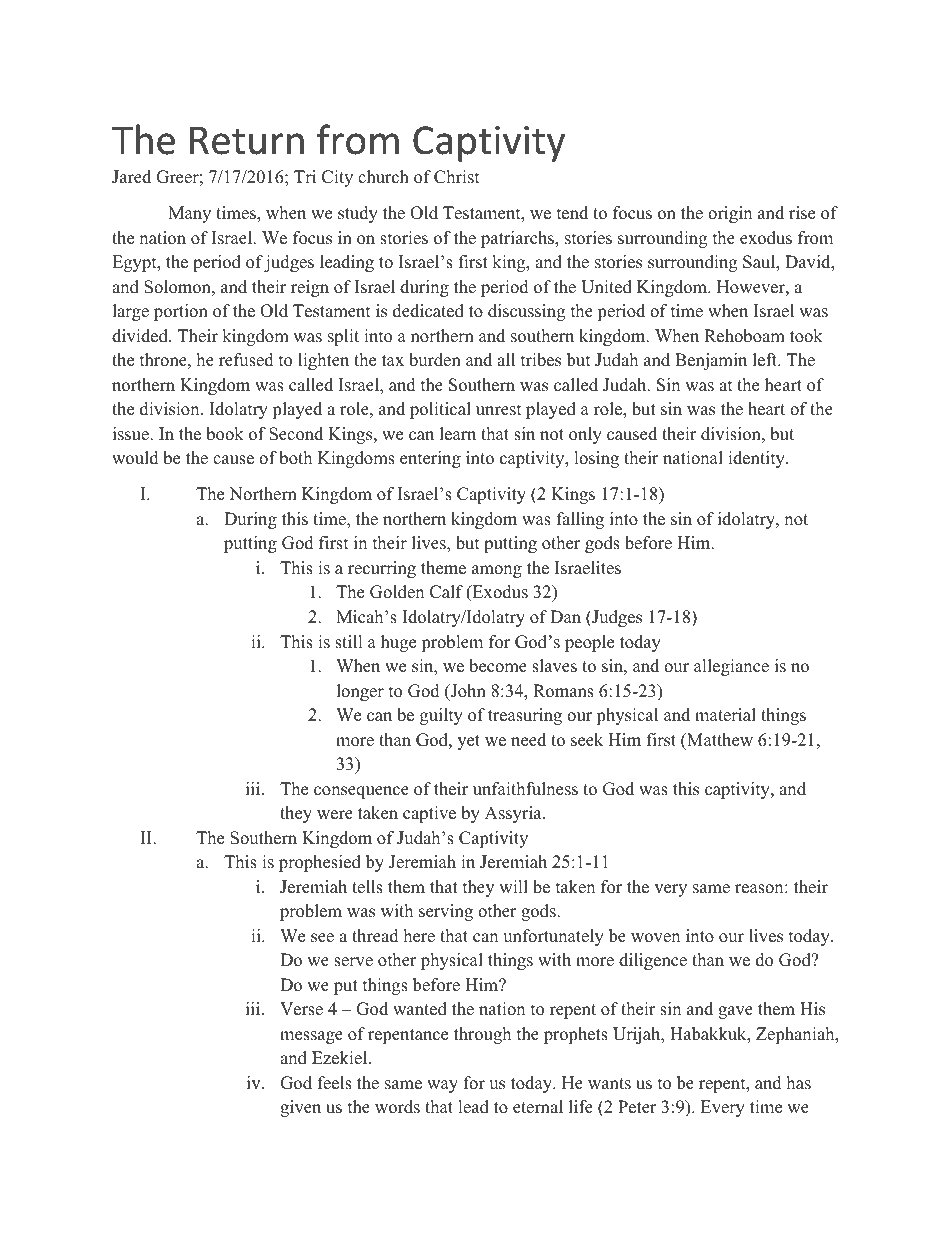  What do you see at coordinates (799, 1083) in the page?
I see `has` at bounding box center [799, 1083].
